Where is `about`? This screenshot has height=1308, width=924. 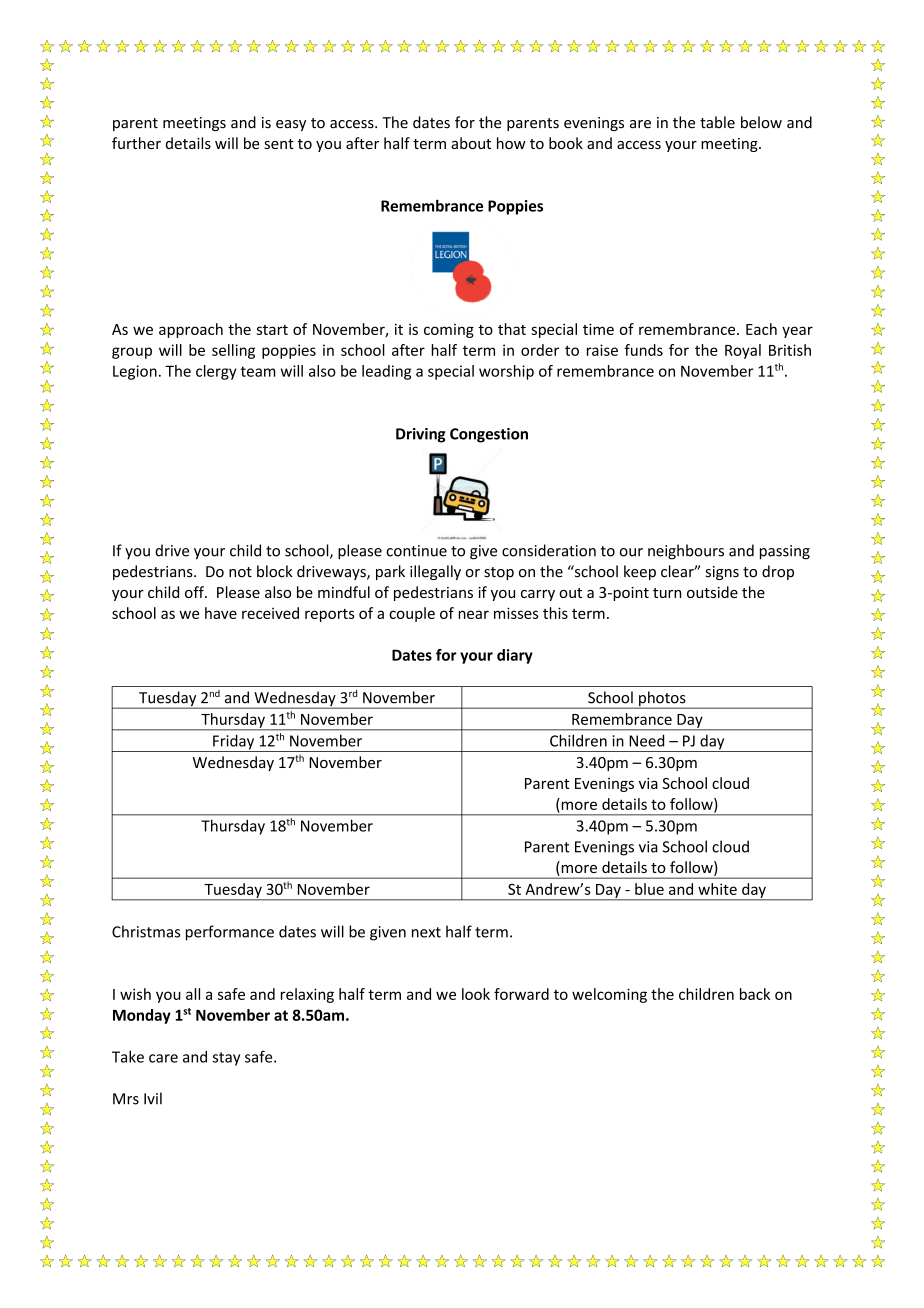
about is located at coordinates (471, 143).
